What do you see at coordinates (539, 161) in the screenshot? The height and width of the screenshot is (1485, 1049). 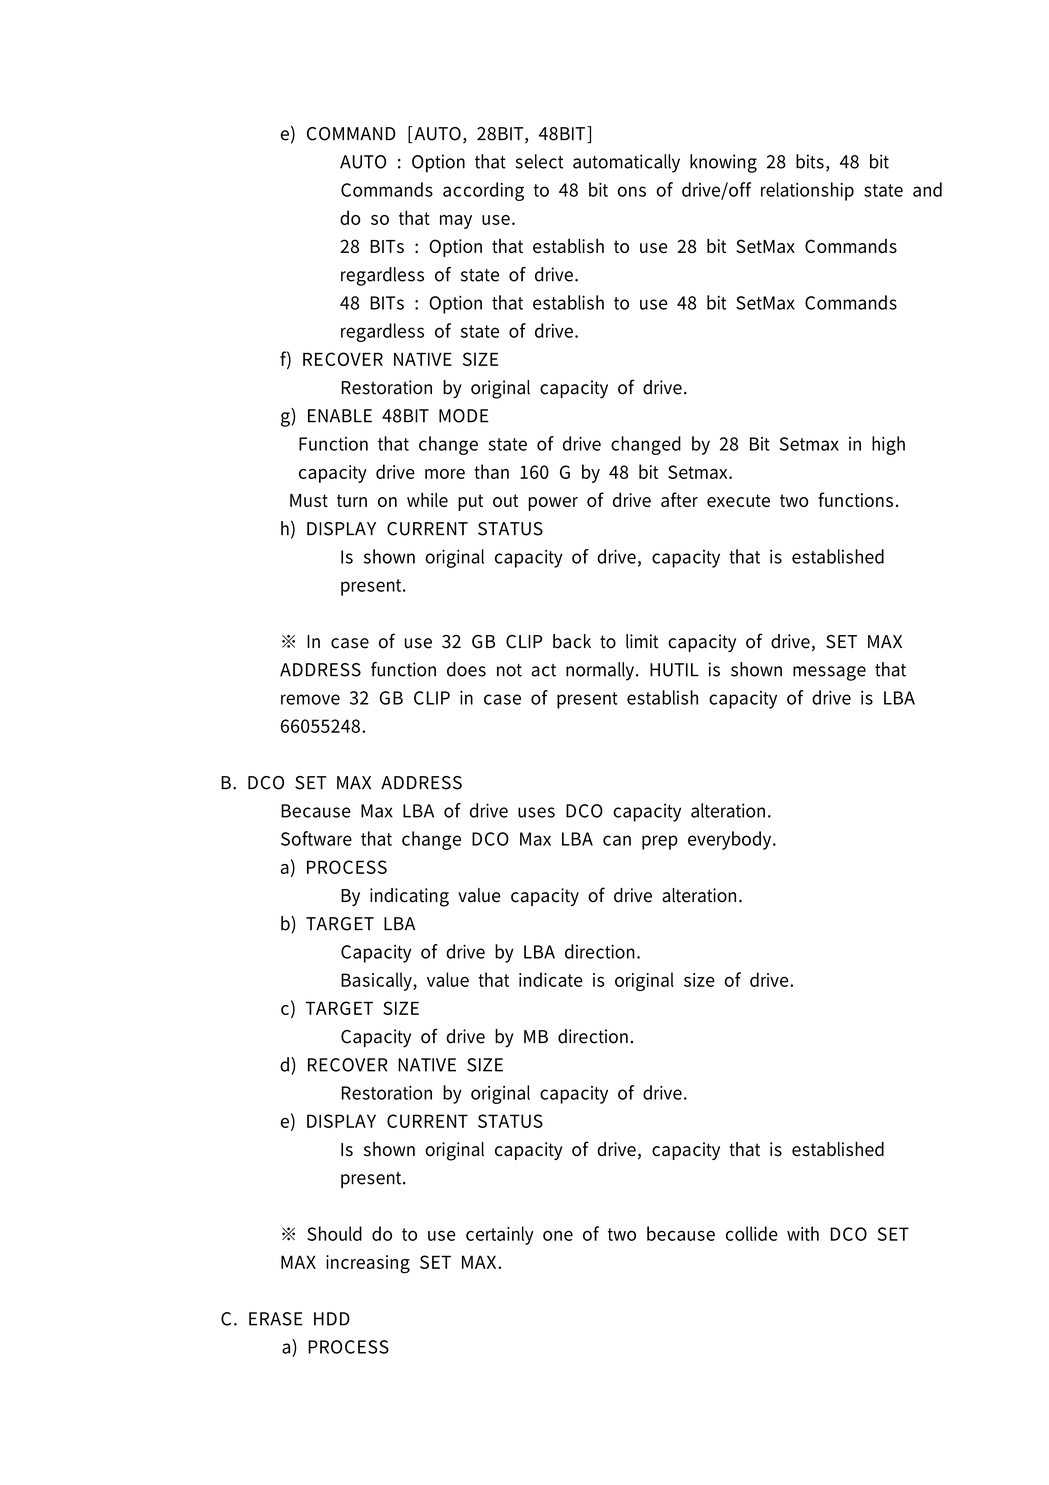 I see `select` at bounding box center [539, 161].
